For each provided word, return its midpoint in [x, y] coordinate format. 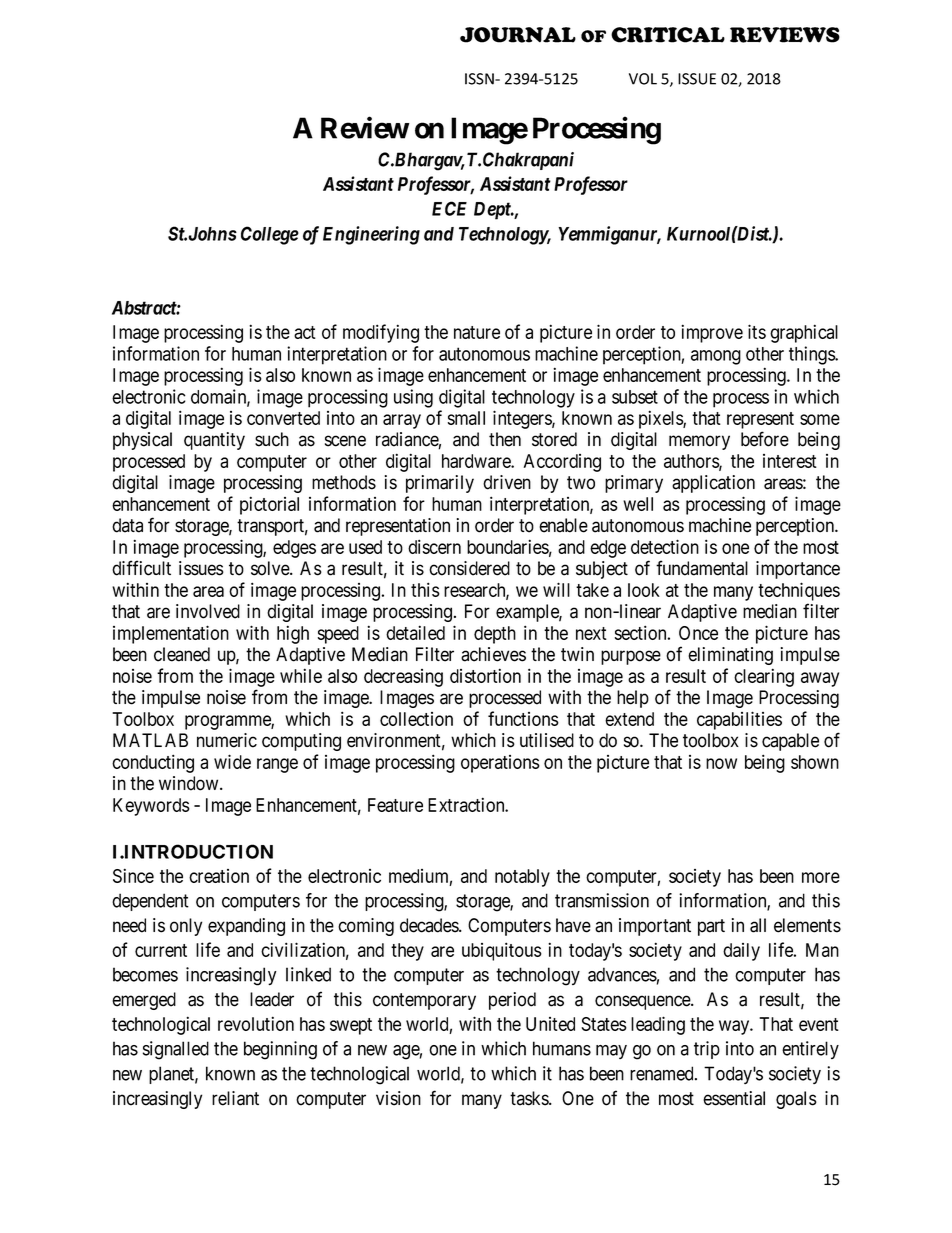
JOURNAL [518, 35]
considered [469, 568]
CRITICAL [668, 35]
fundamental [702, 568]
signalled [176, 1050]
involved [208, 611]
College [270, 235]
